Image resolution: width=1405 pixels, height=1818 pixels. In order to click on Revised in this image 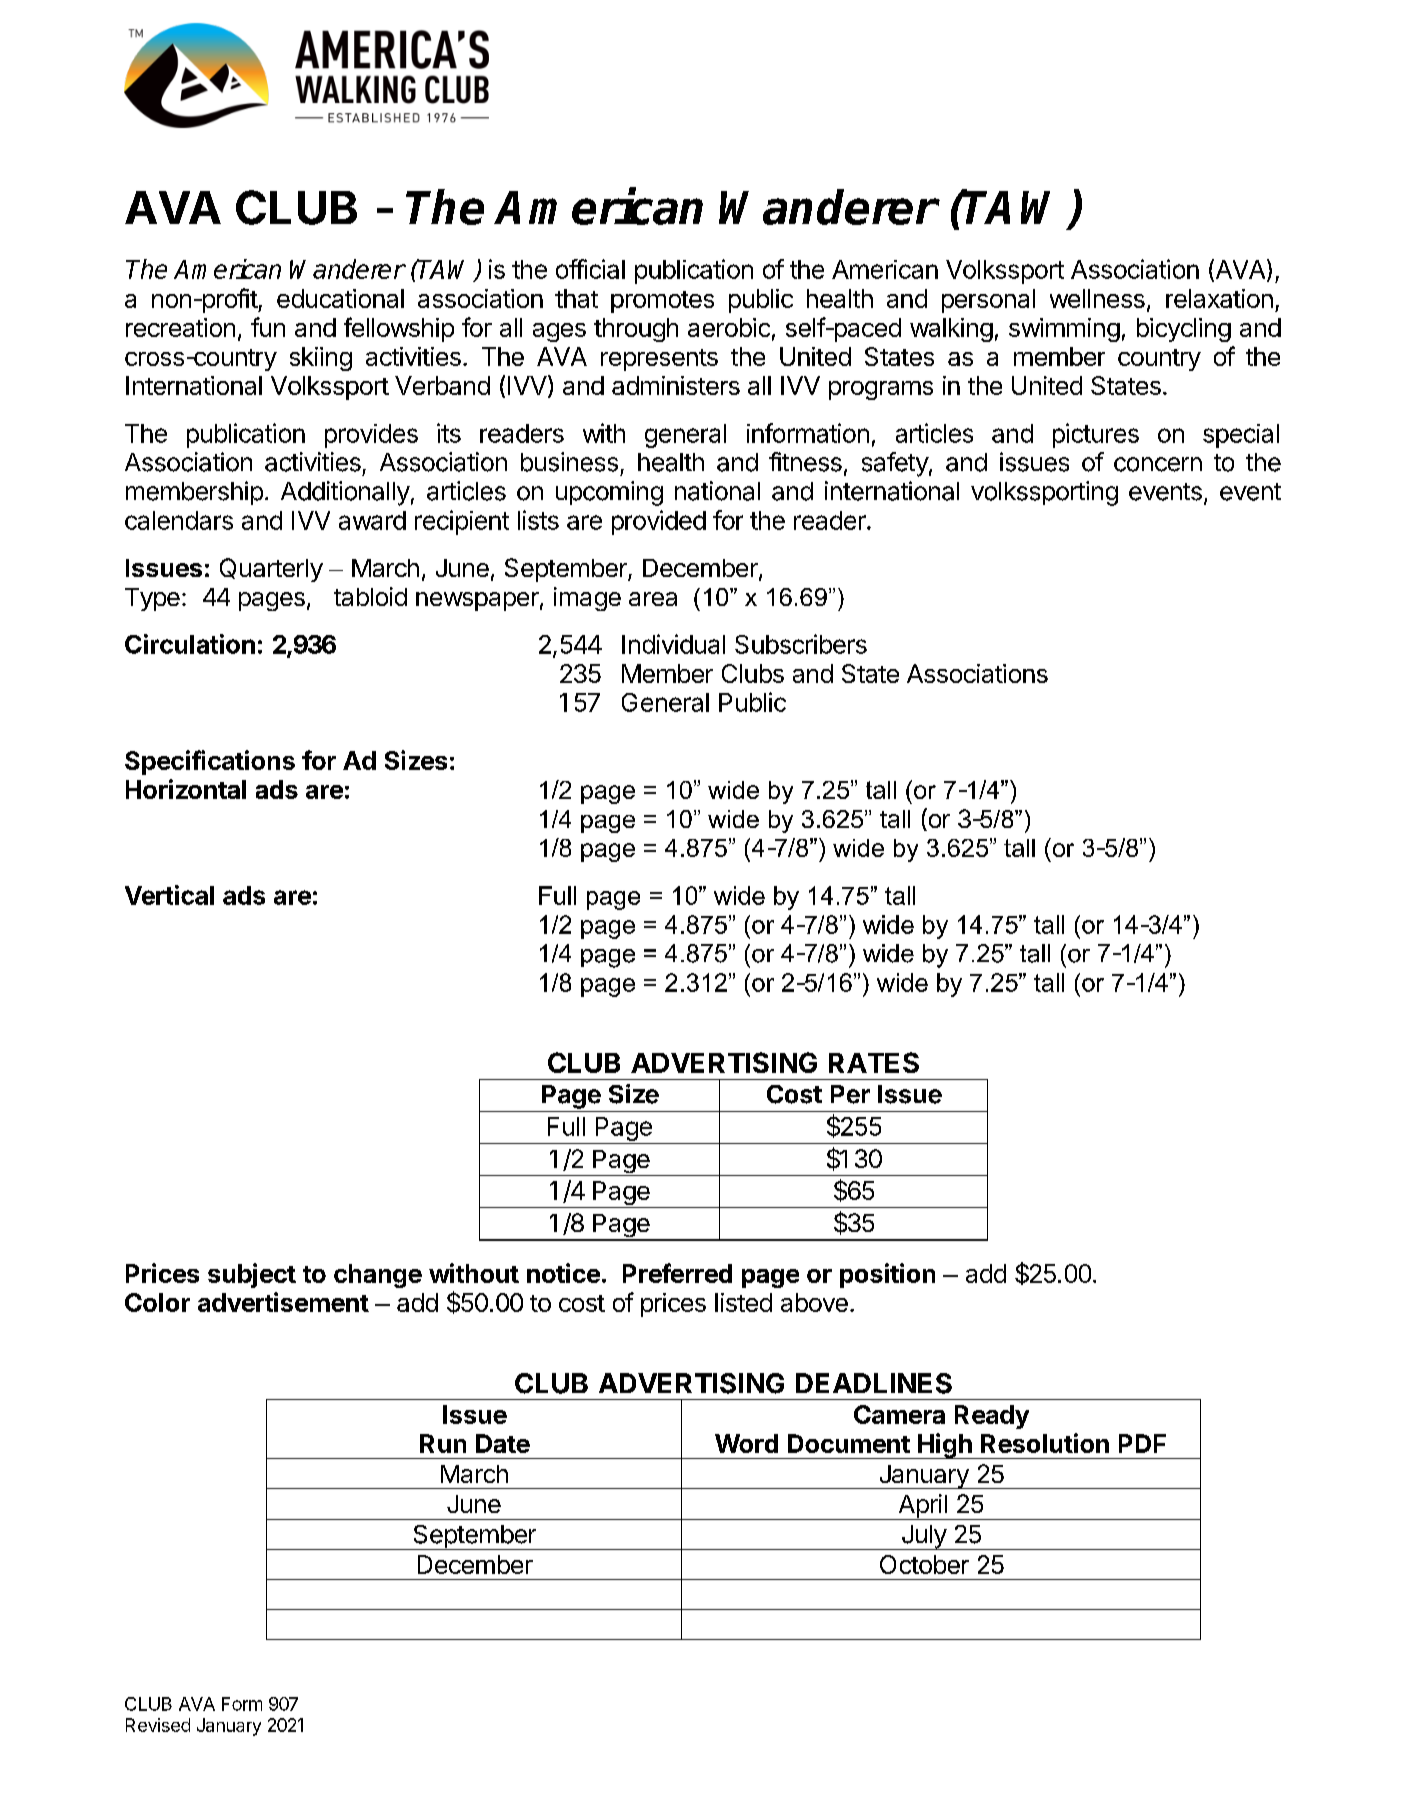, I will do `click(158, 1725)`.
